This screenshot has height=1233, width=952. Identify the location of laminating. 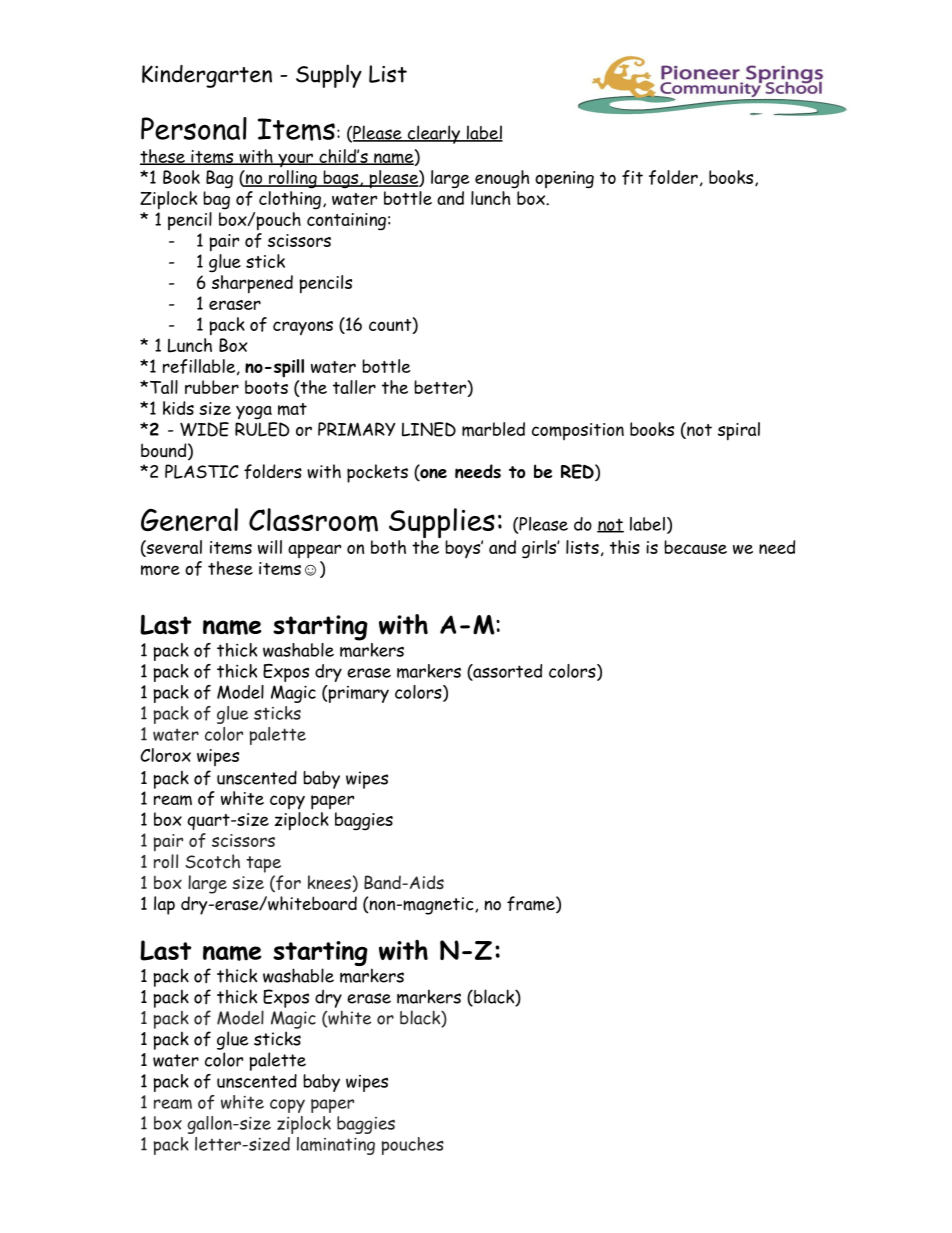
(336, 1146).
